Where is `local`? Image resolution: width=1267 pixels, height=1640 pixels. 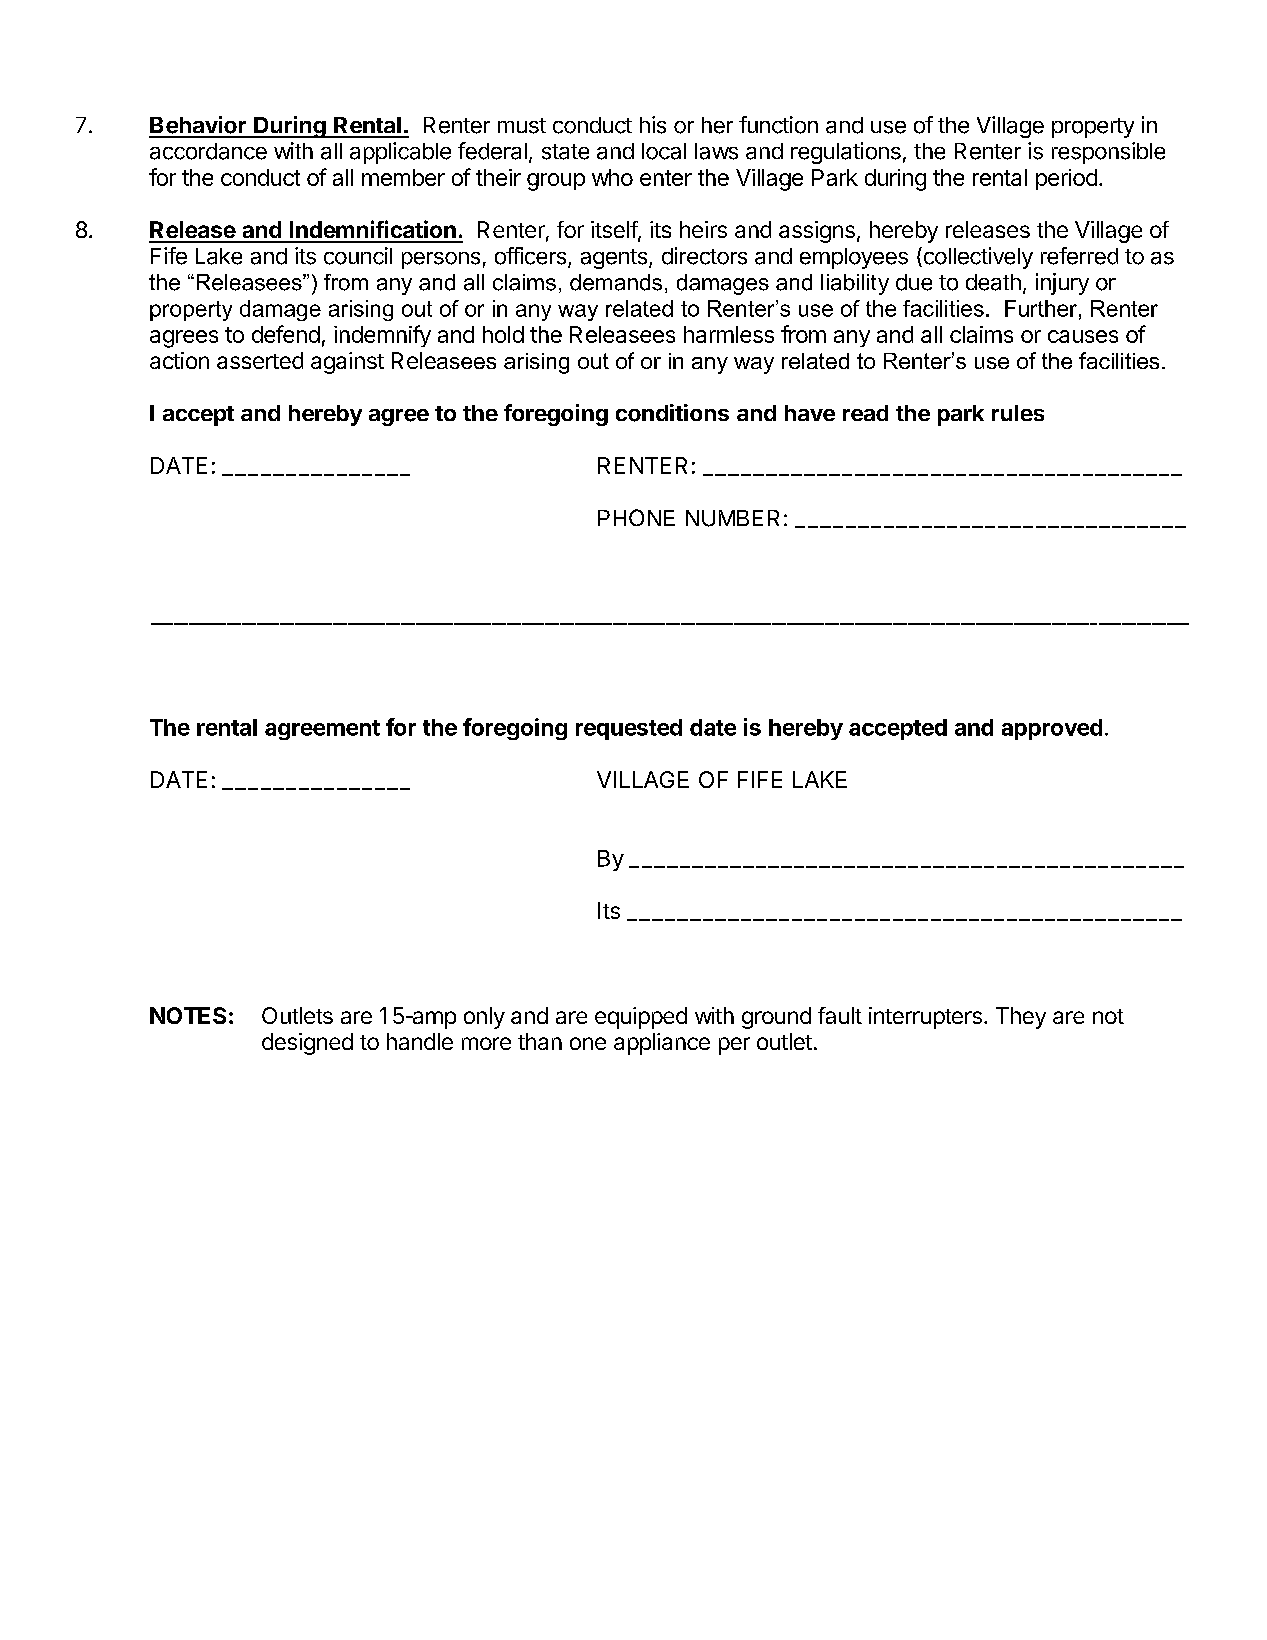
local is located at coordinates (664, 151).
